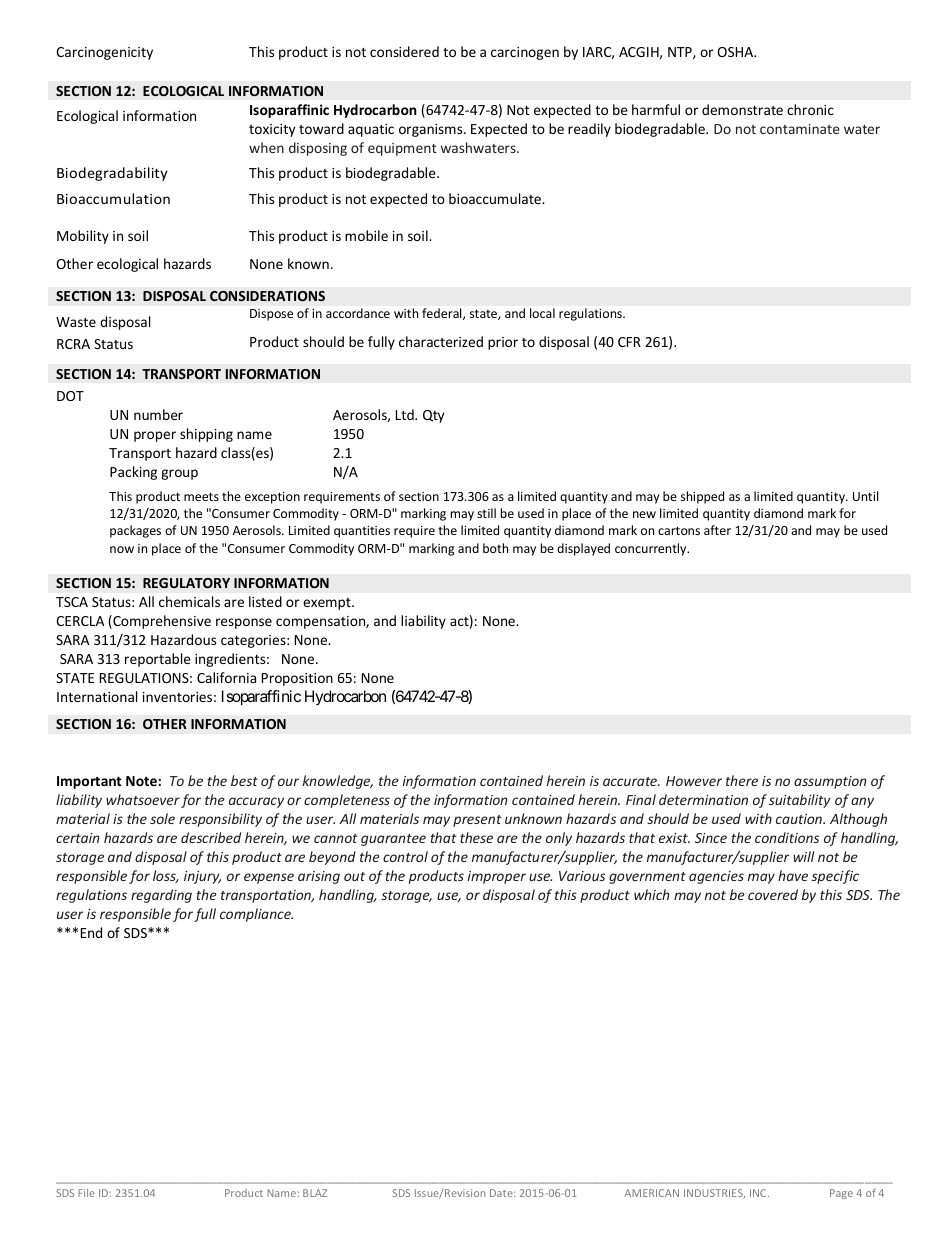  Describe the element at coordinates (717, 530) in the image. I see `after` at that location.
